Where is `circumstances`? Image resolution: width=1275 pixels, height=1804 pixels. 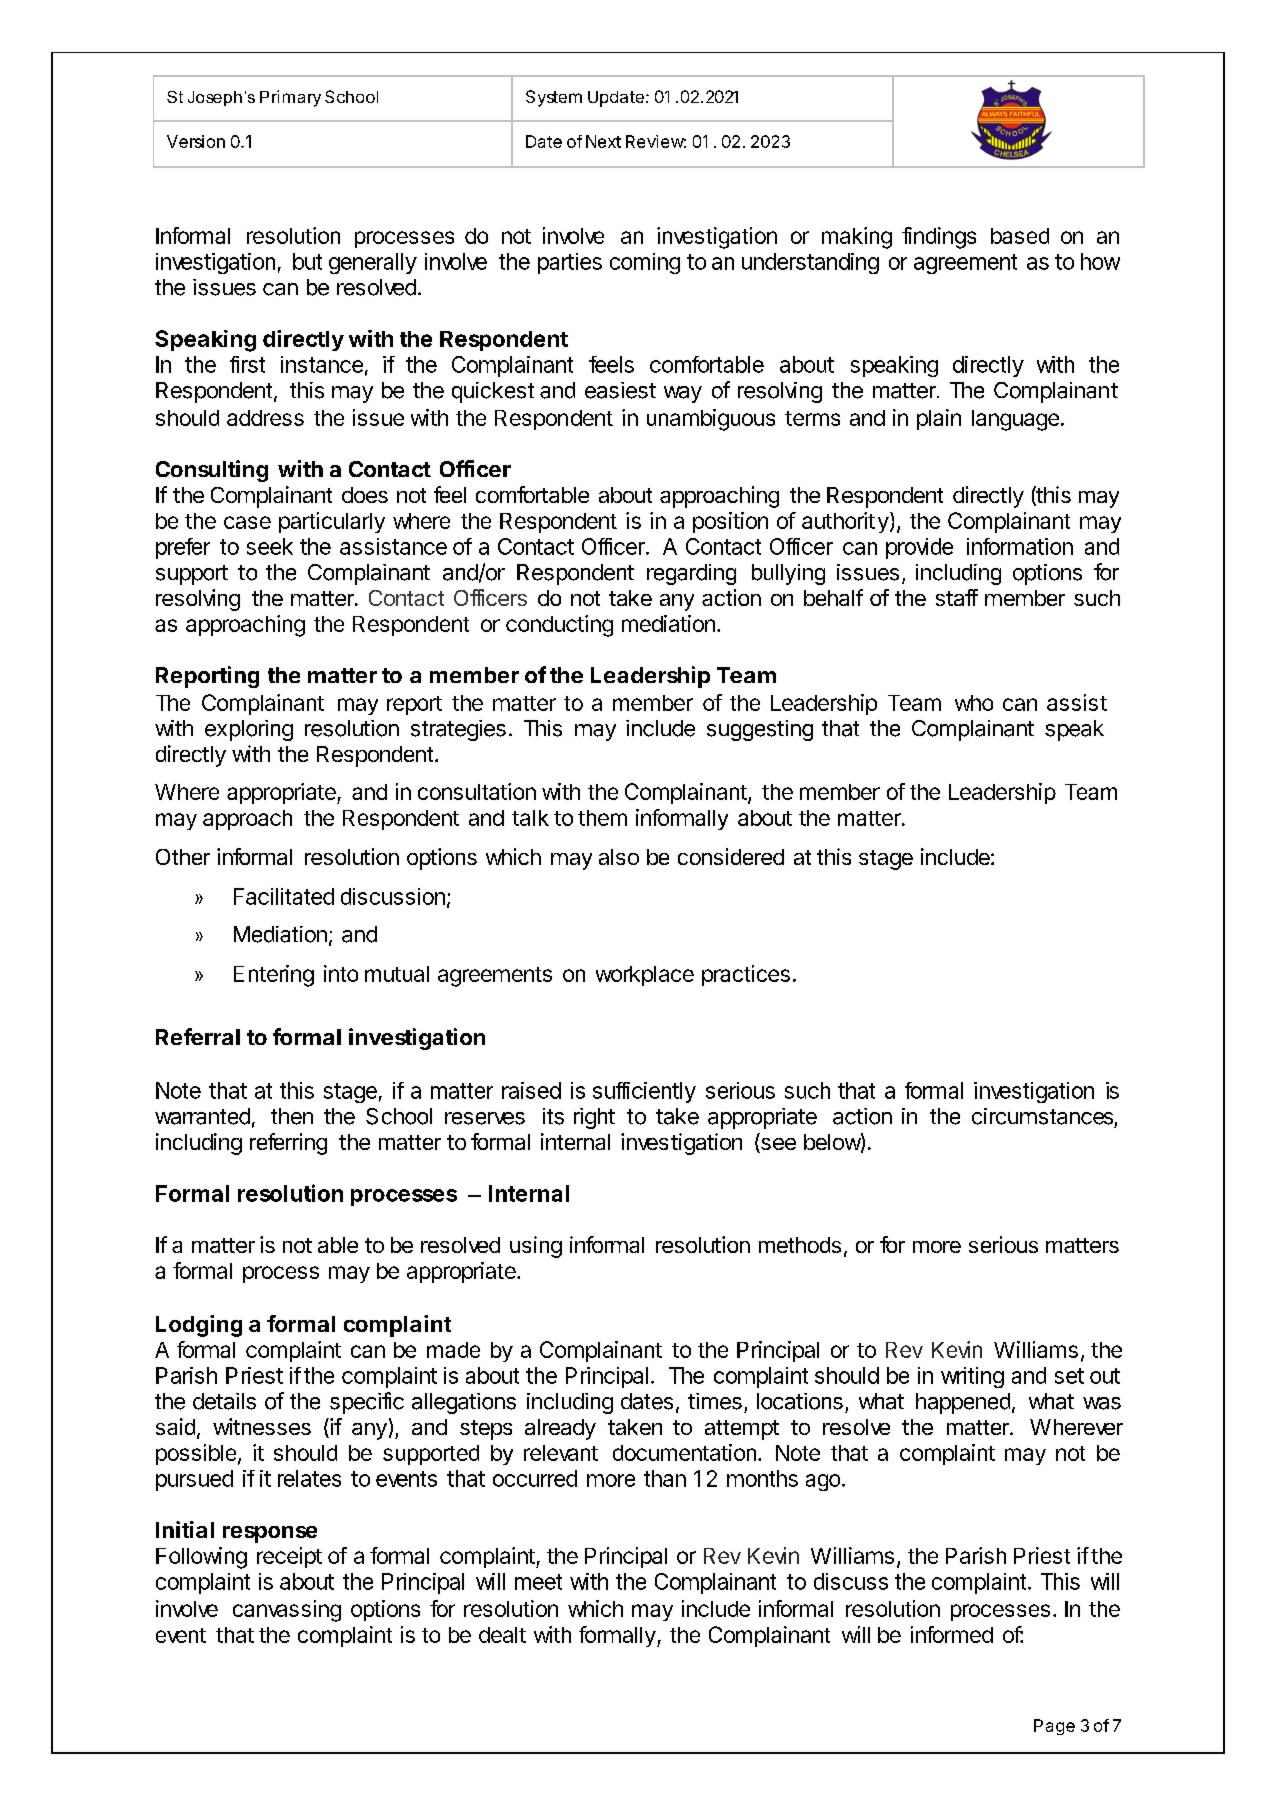
circumstances is located at coordinates (1042, 1116).
